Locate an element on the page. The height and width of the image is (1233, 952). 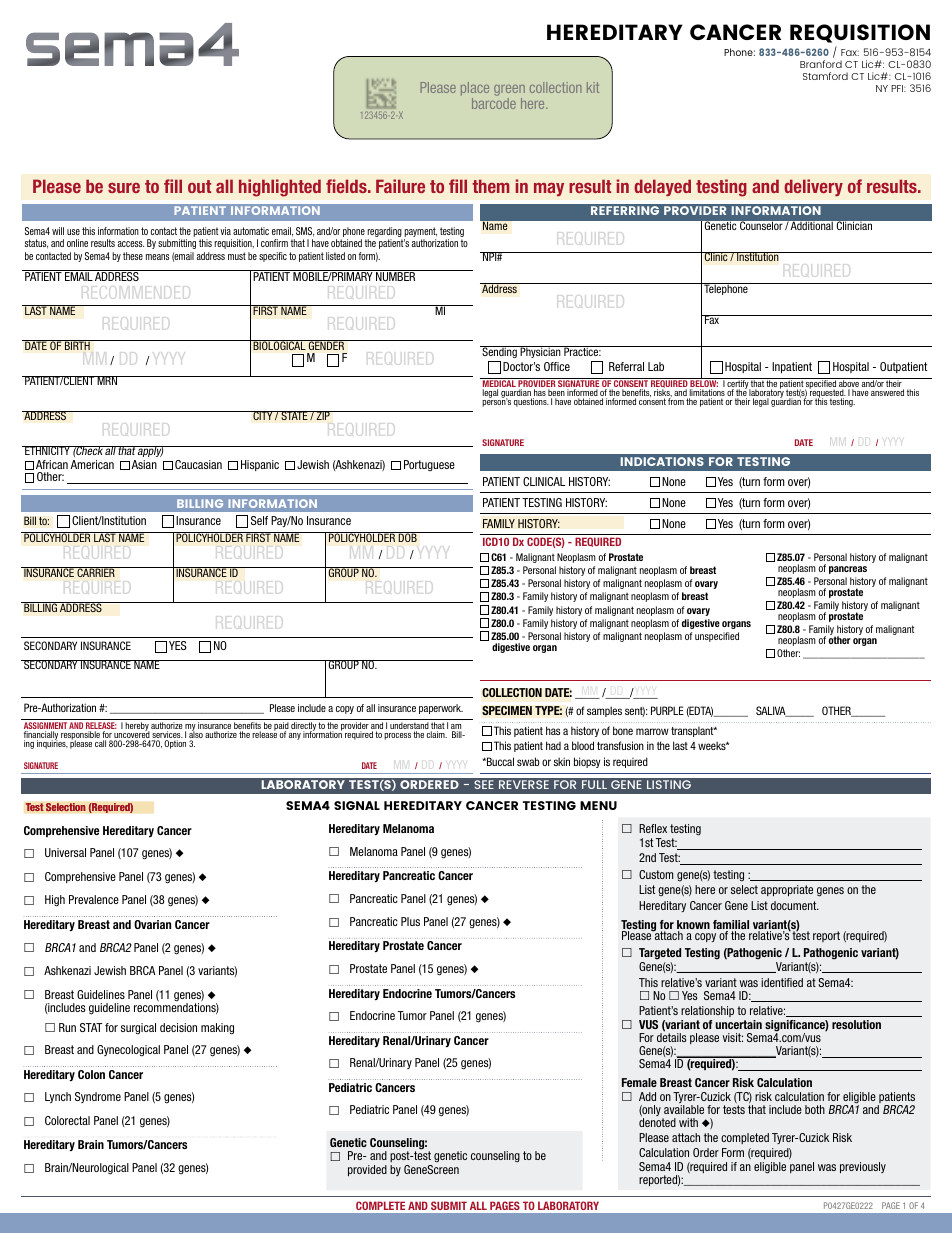
sure is located at coordinates (124, 188).
